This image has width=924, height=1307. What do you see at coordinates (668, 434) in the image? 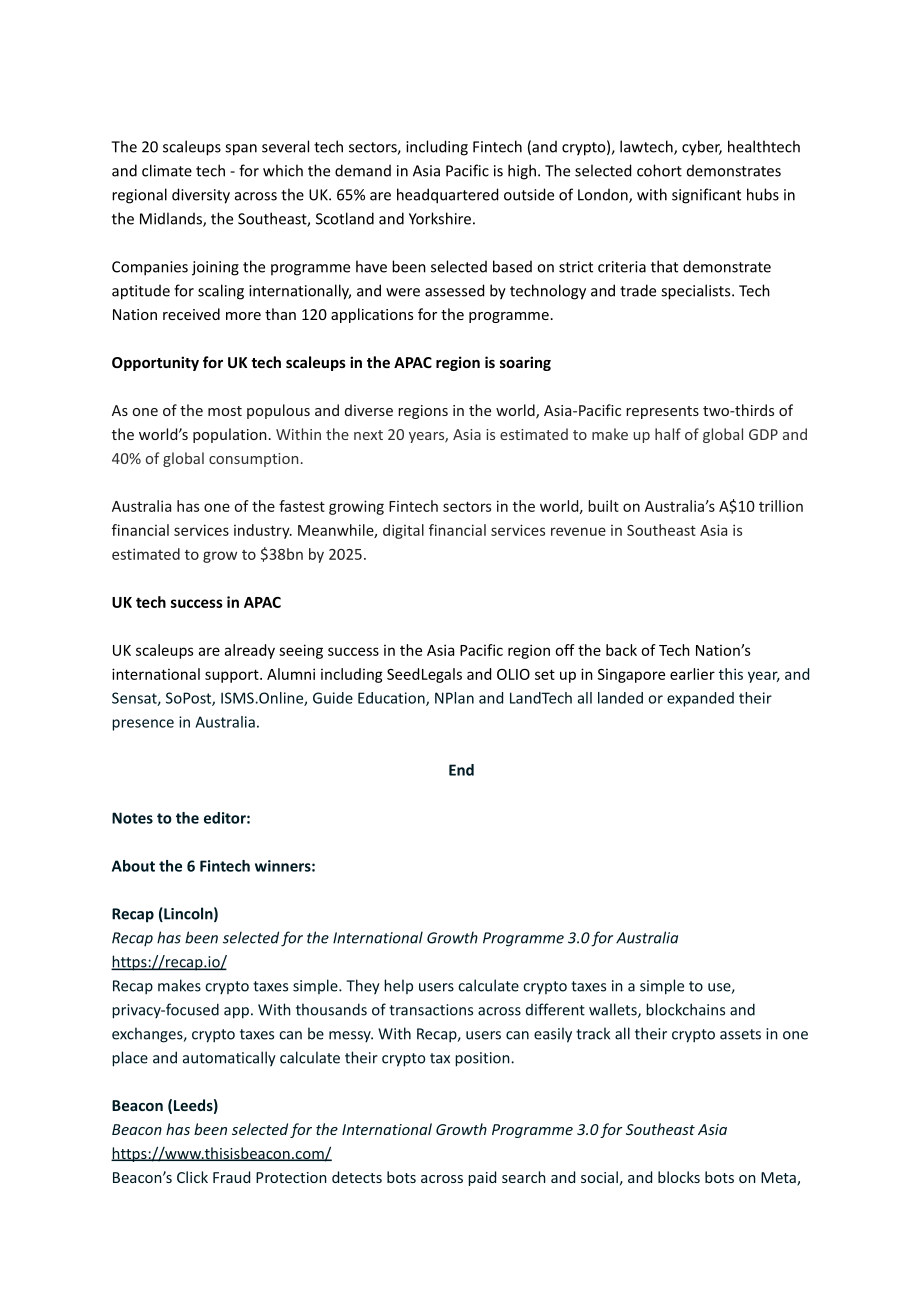
I see `half` at bounding box center [668, 434].
